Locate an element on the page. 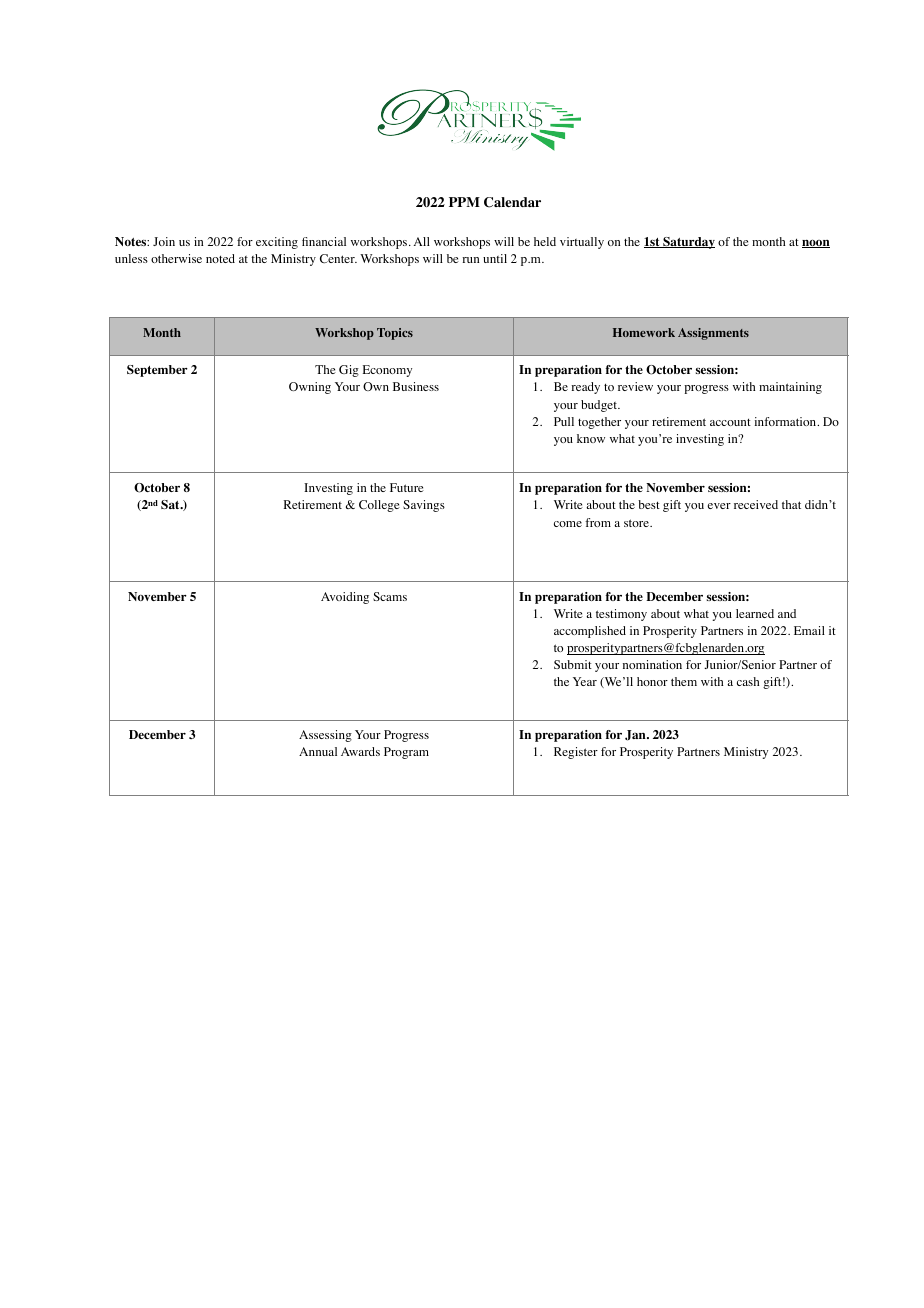  PPM is located at coordinates (464, 202).
